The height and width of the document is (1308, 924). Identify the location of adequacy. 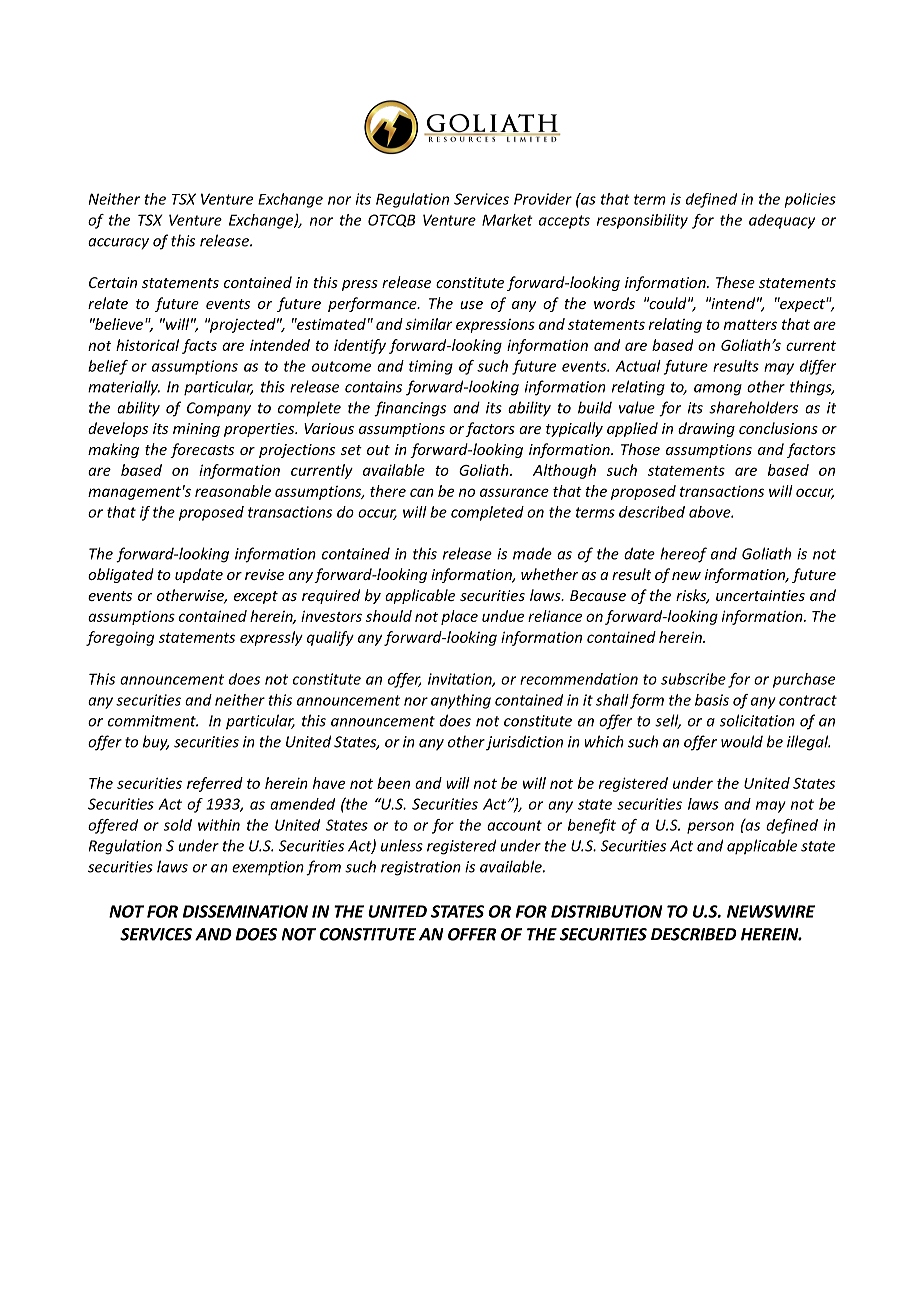
(782, 221).
